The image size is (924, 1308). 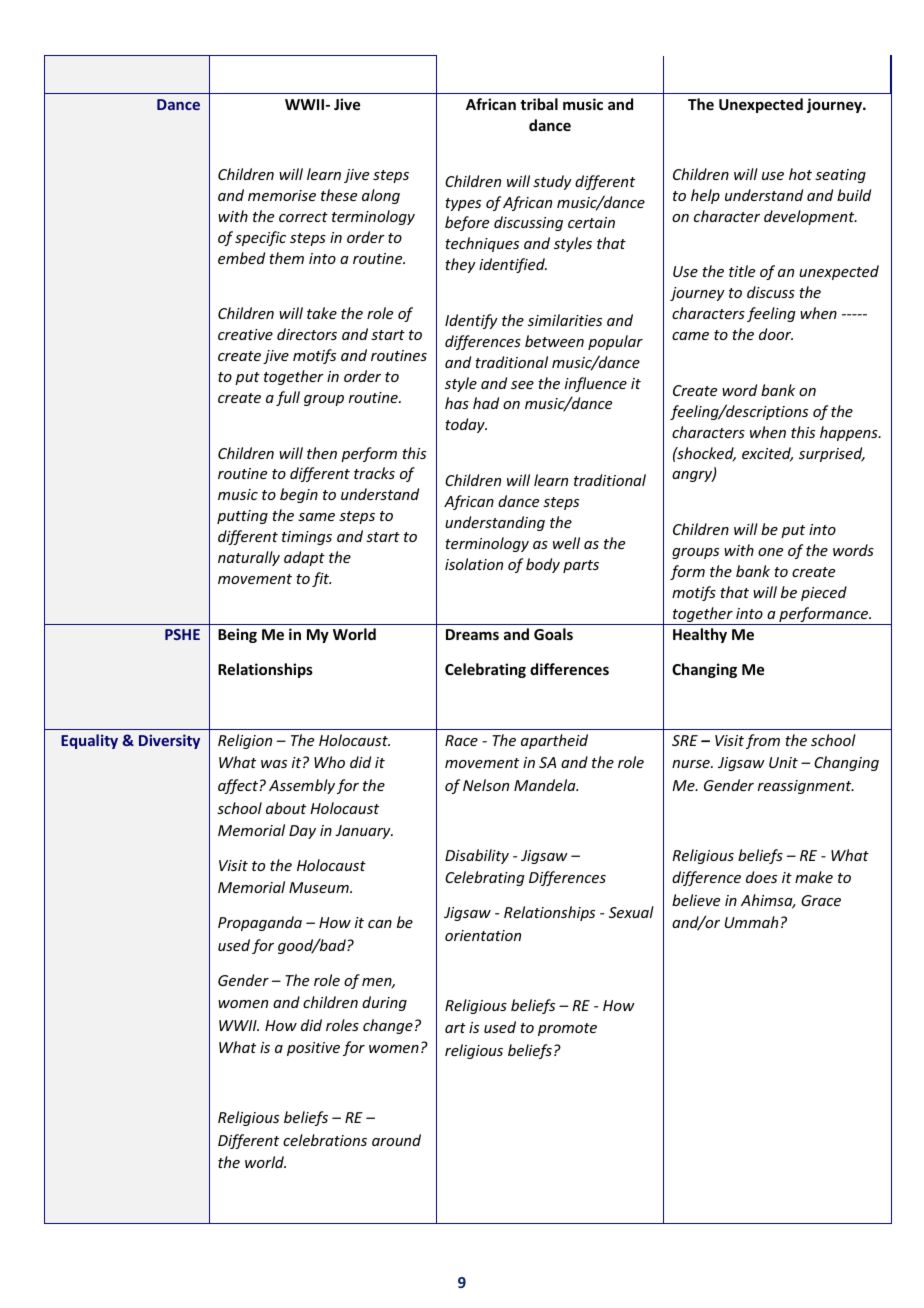 What do you see at coordinates (396, 1140) in the document?
I see `around` at bounding box center [396, 1140].
